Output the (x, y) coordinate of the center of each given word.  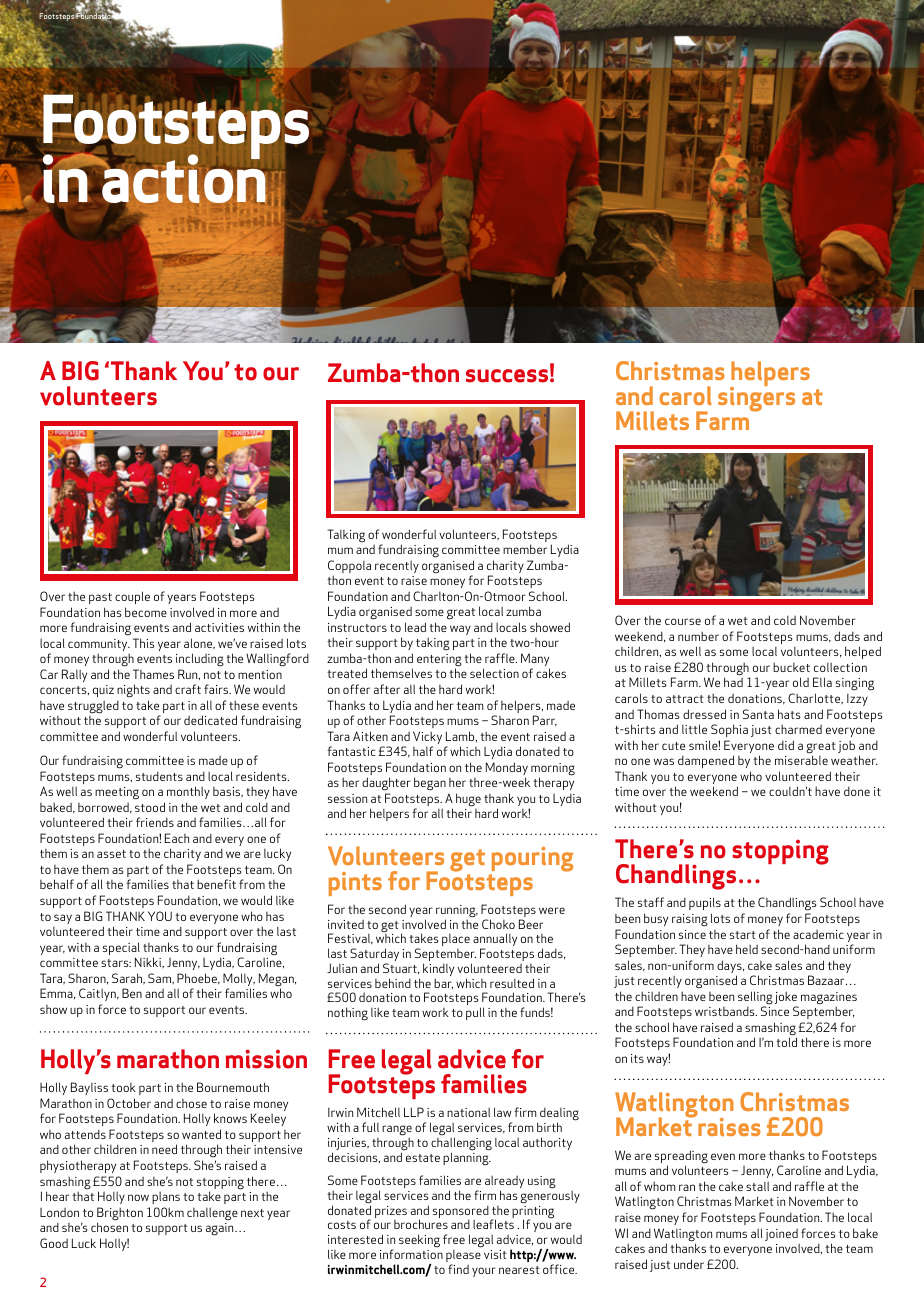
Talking (346, 536)
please (463, 1257)
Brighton (120, 1215)
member (525, 549)
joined (781, 1235)
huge (468, 800)
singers (756, 398)
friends (155, 822)
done (857, 791)
